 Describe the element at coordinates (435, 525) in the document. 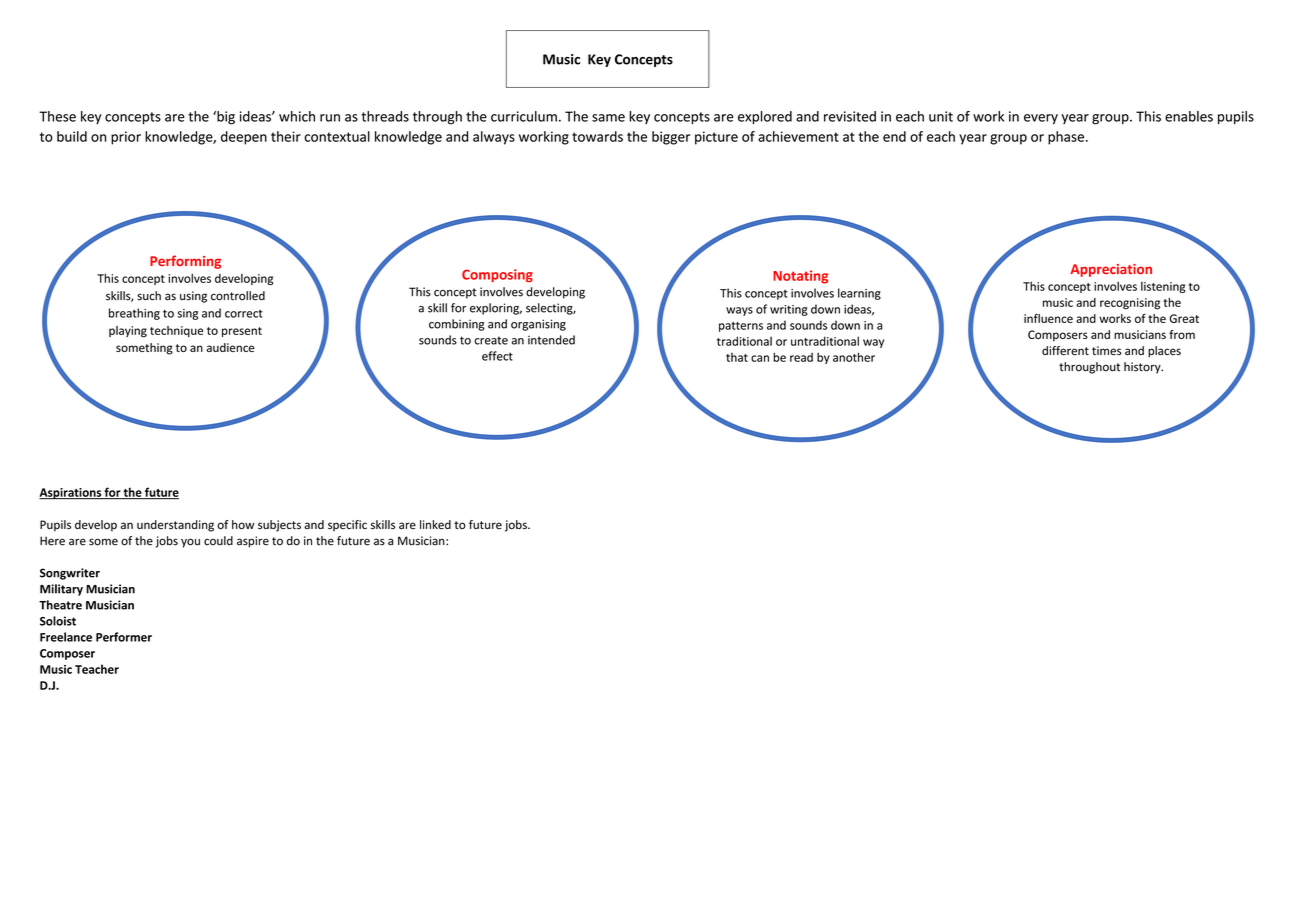

I see `linked` at that location.
